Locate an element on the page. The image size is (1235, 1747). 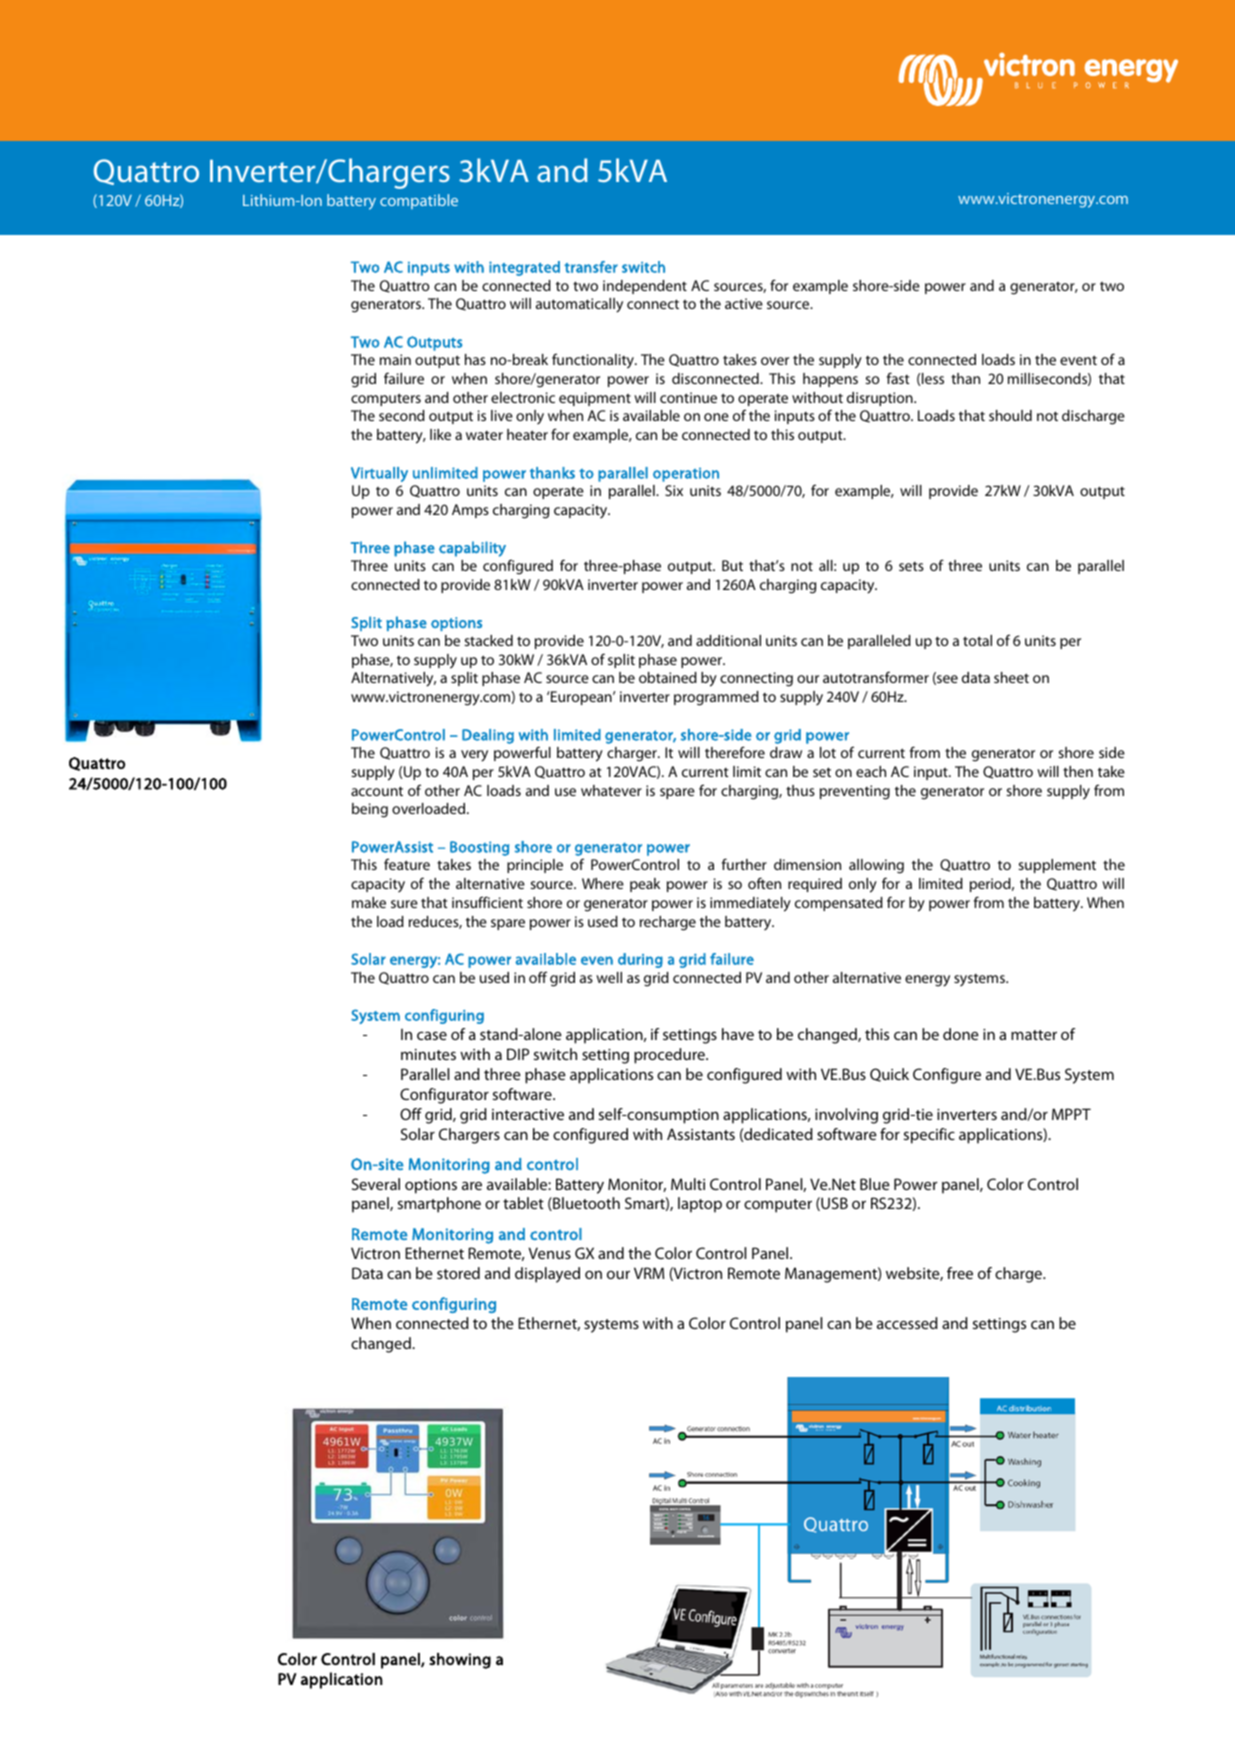
insufficient is located at coordinates (487, 902).
